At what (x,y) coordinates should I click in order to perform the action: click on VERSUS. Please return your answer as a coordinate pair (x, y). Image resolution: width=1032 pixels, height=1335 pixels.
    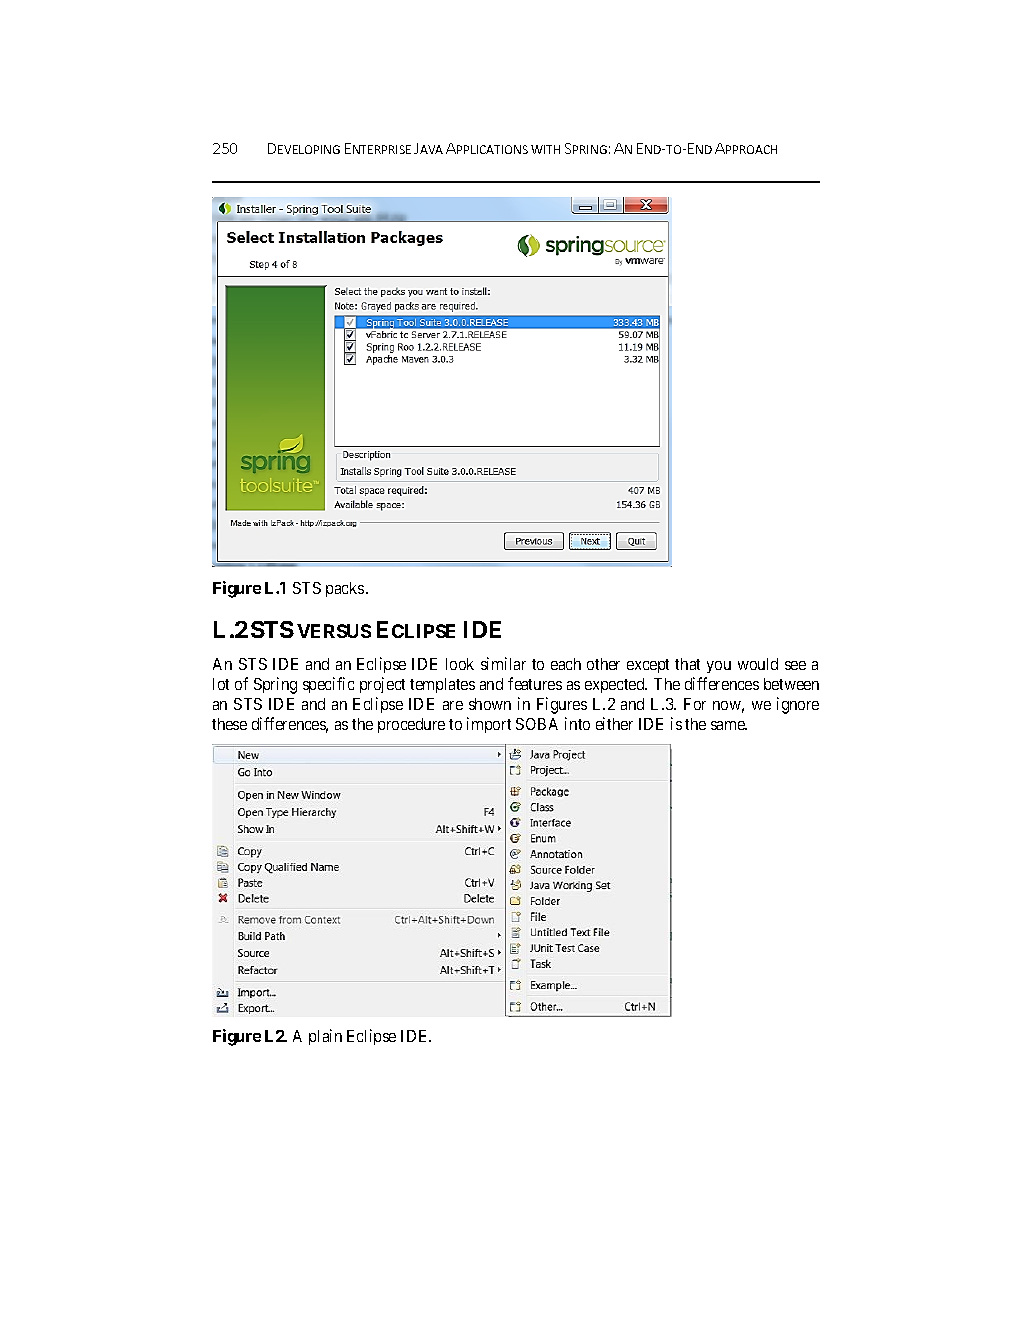
    Looking at the image, I should click on (334, 631).
